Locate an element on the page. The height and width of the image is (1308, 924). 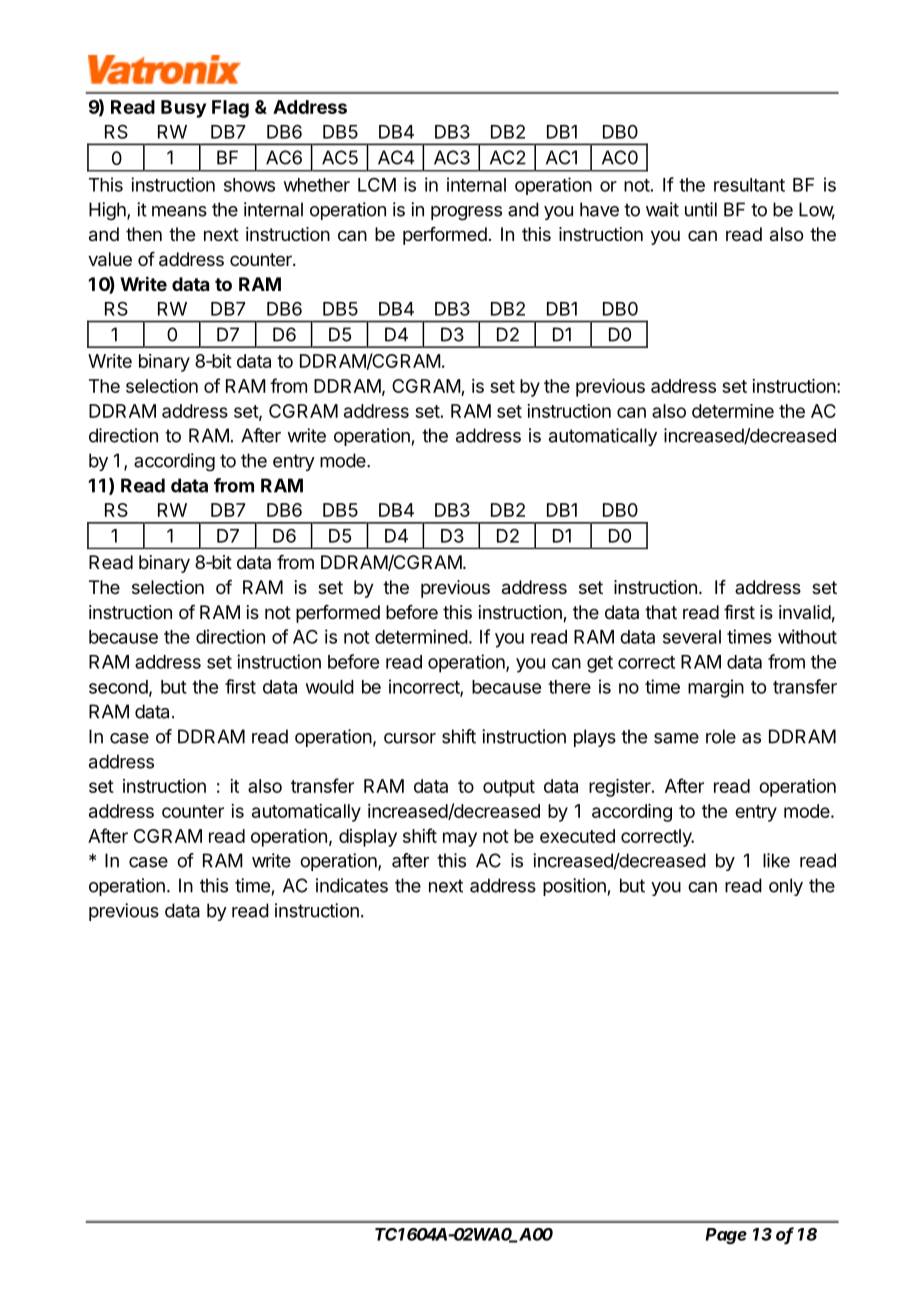
margin is located at coordinates (716, 688).
